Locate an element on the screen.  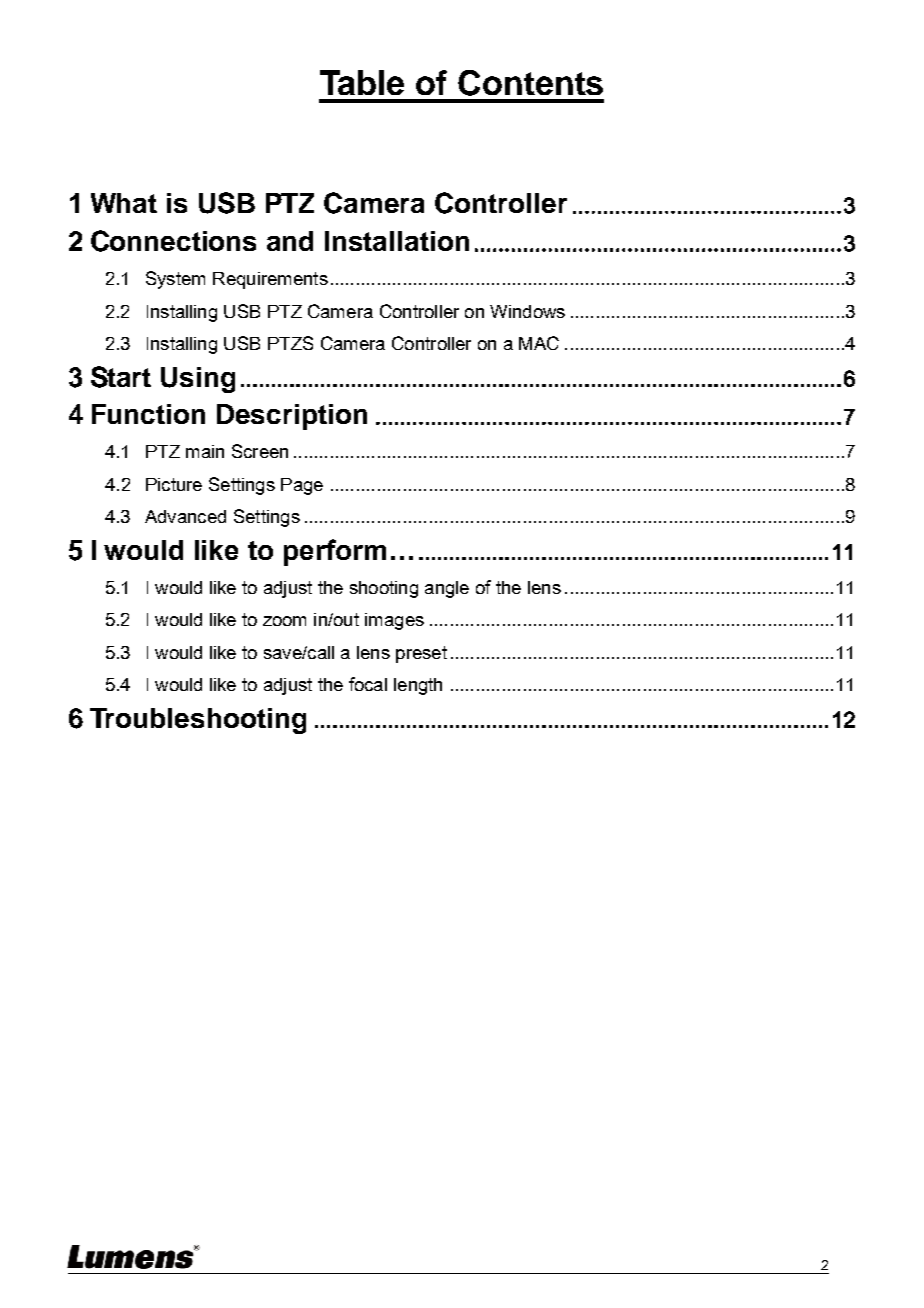
Installation is located at coordinates (397, 241).
